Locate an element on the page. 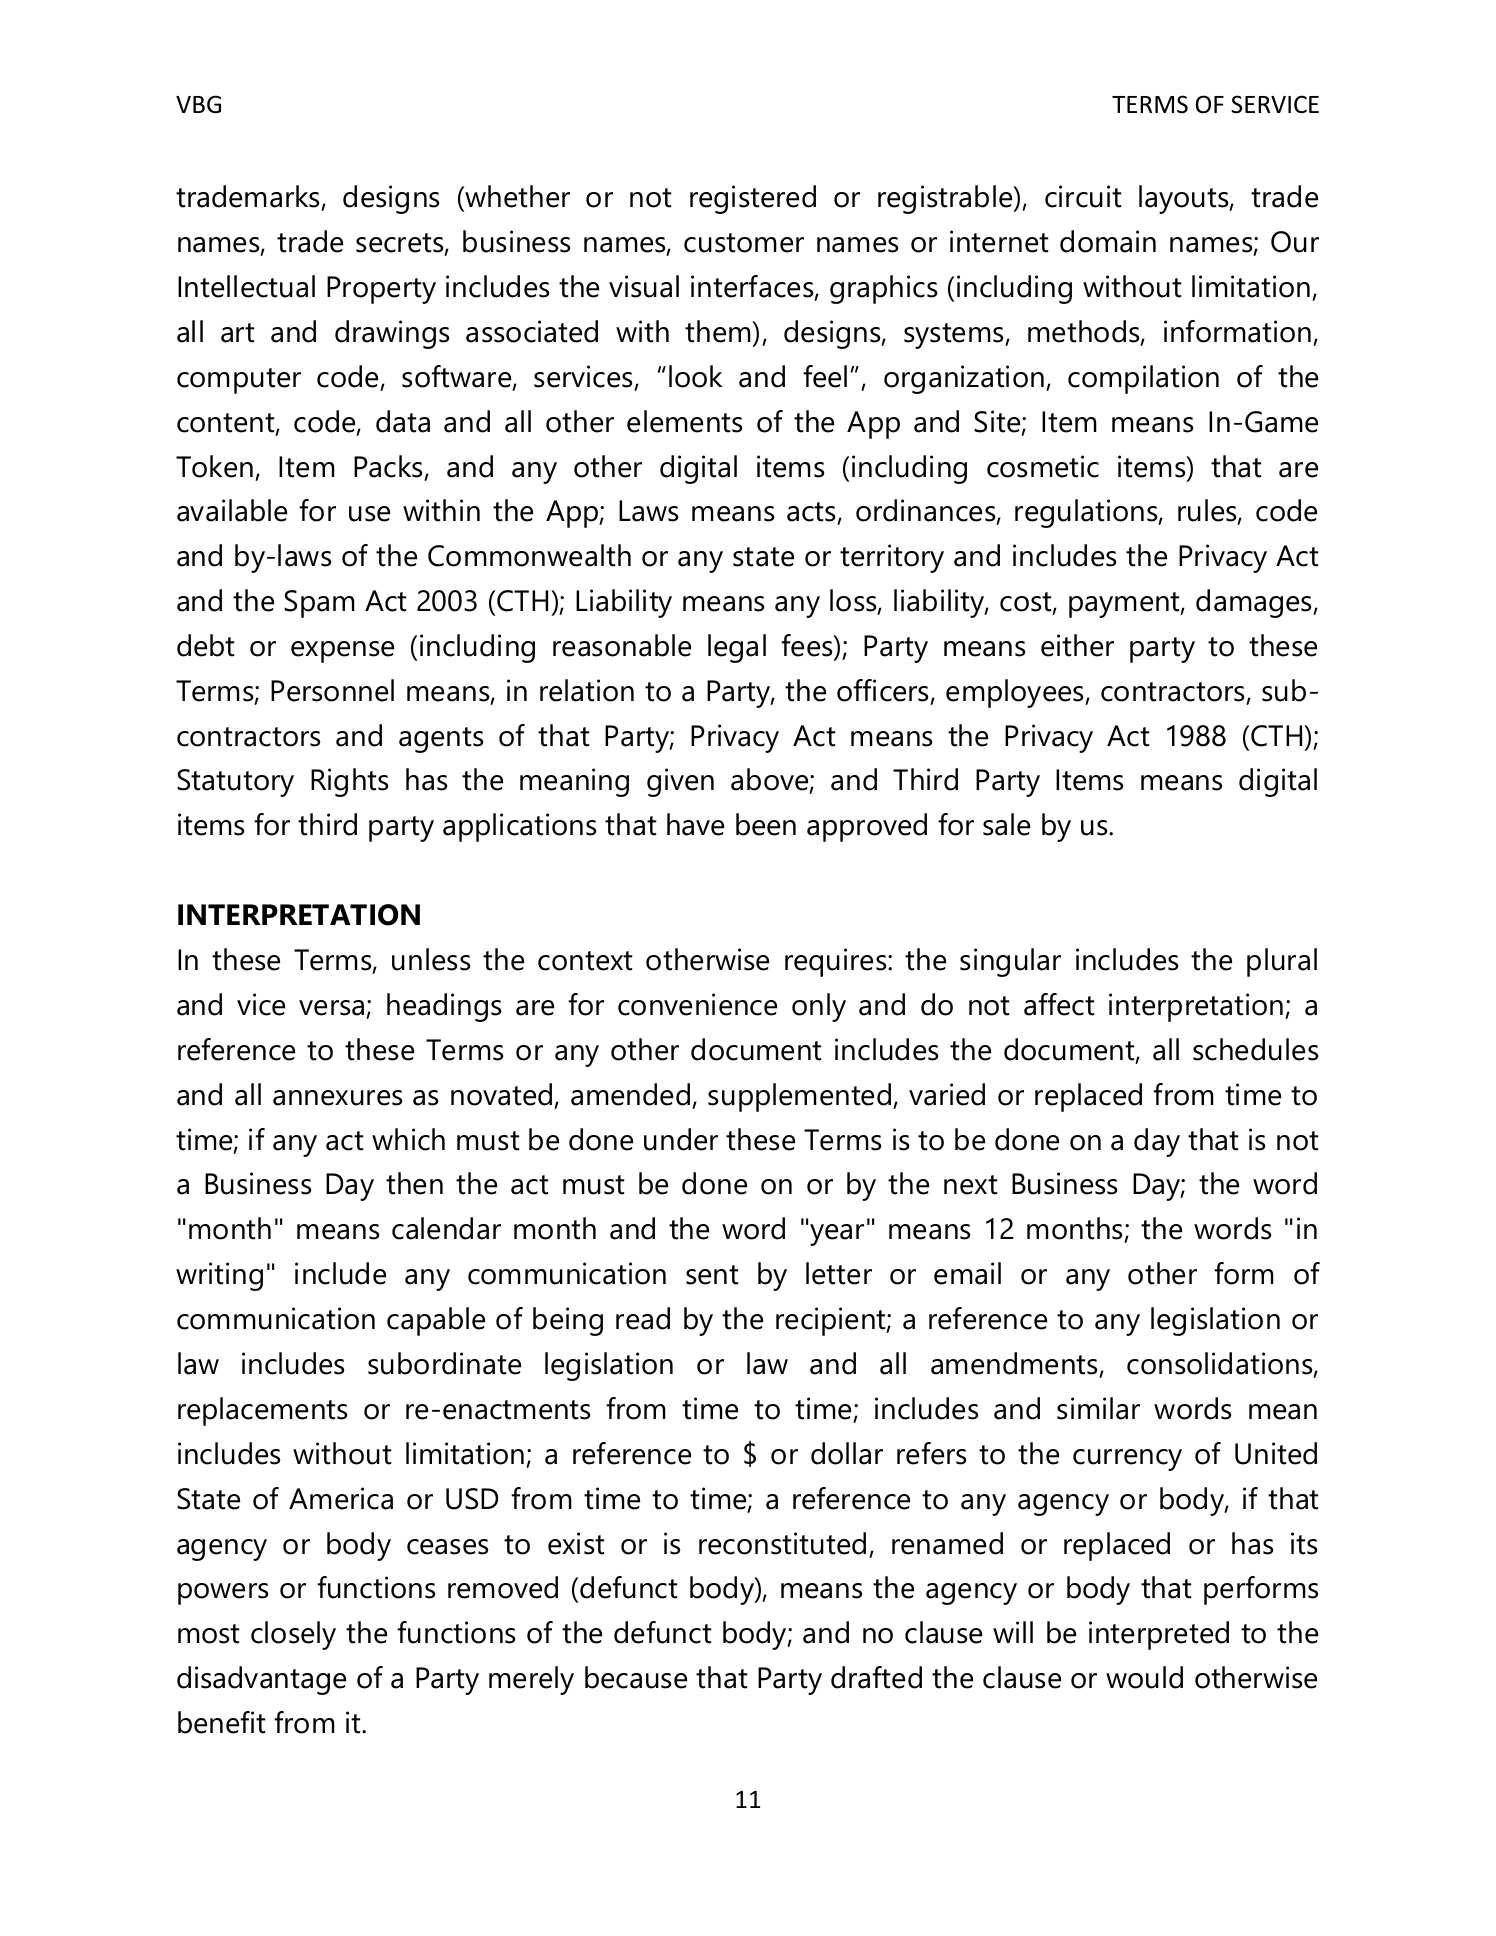 This image has height=1936, width=1496. under is located at coordinates (681, 1139).
